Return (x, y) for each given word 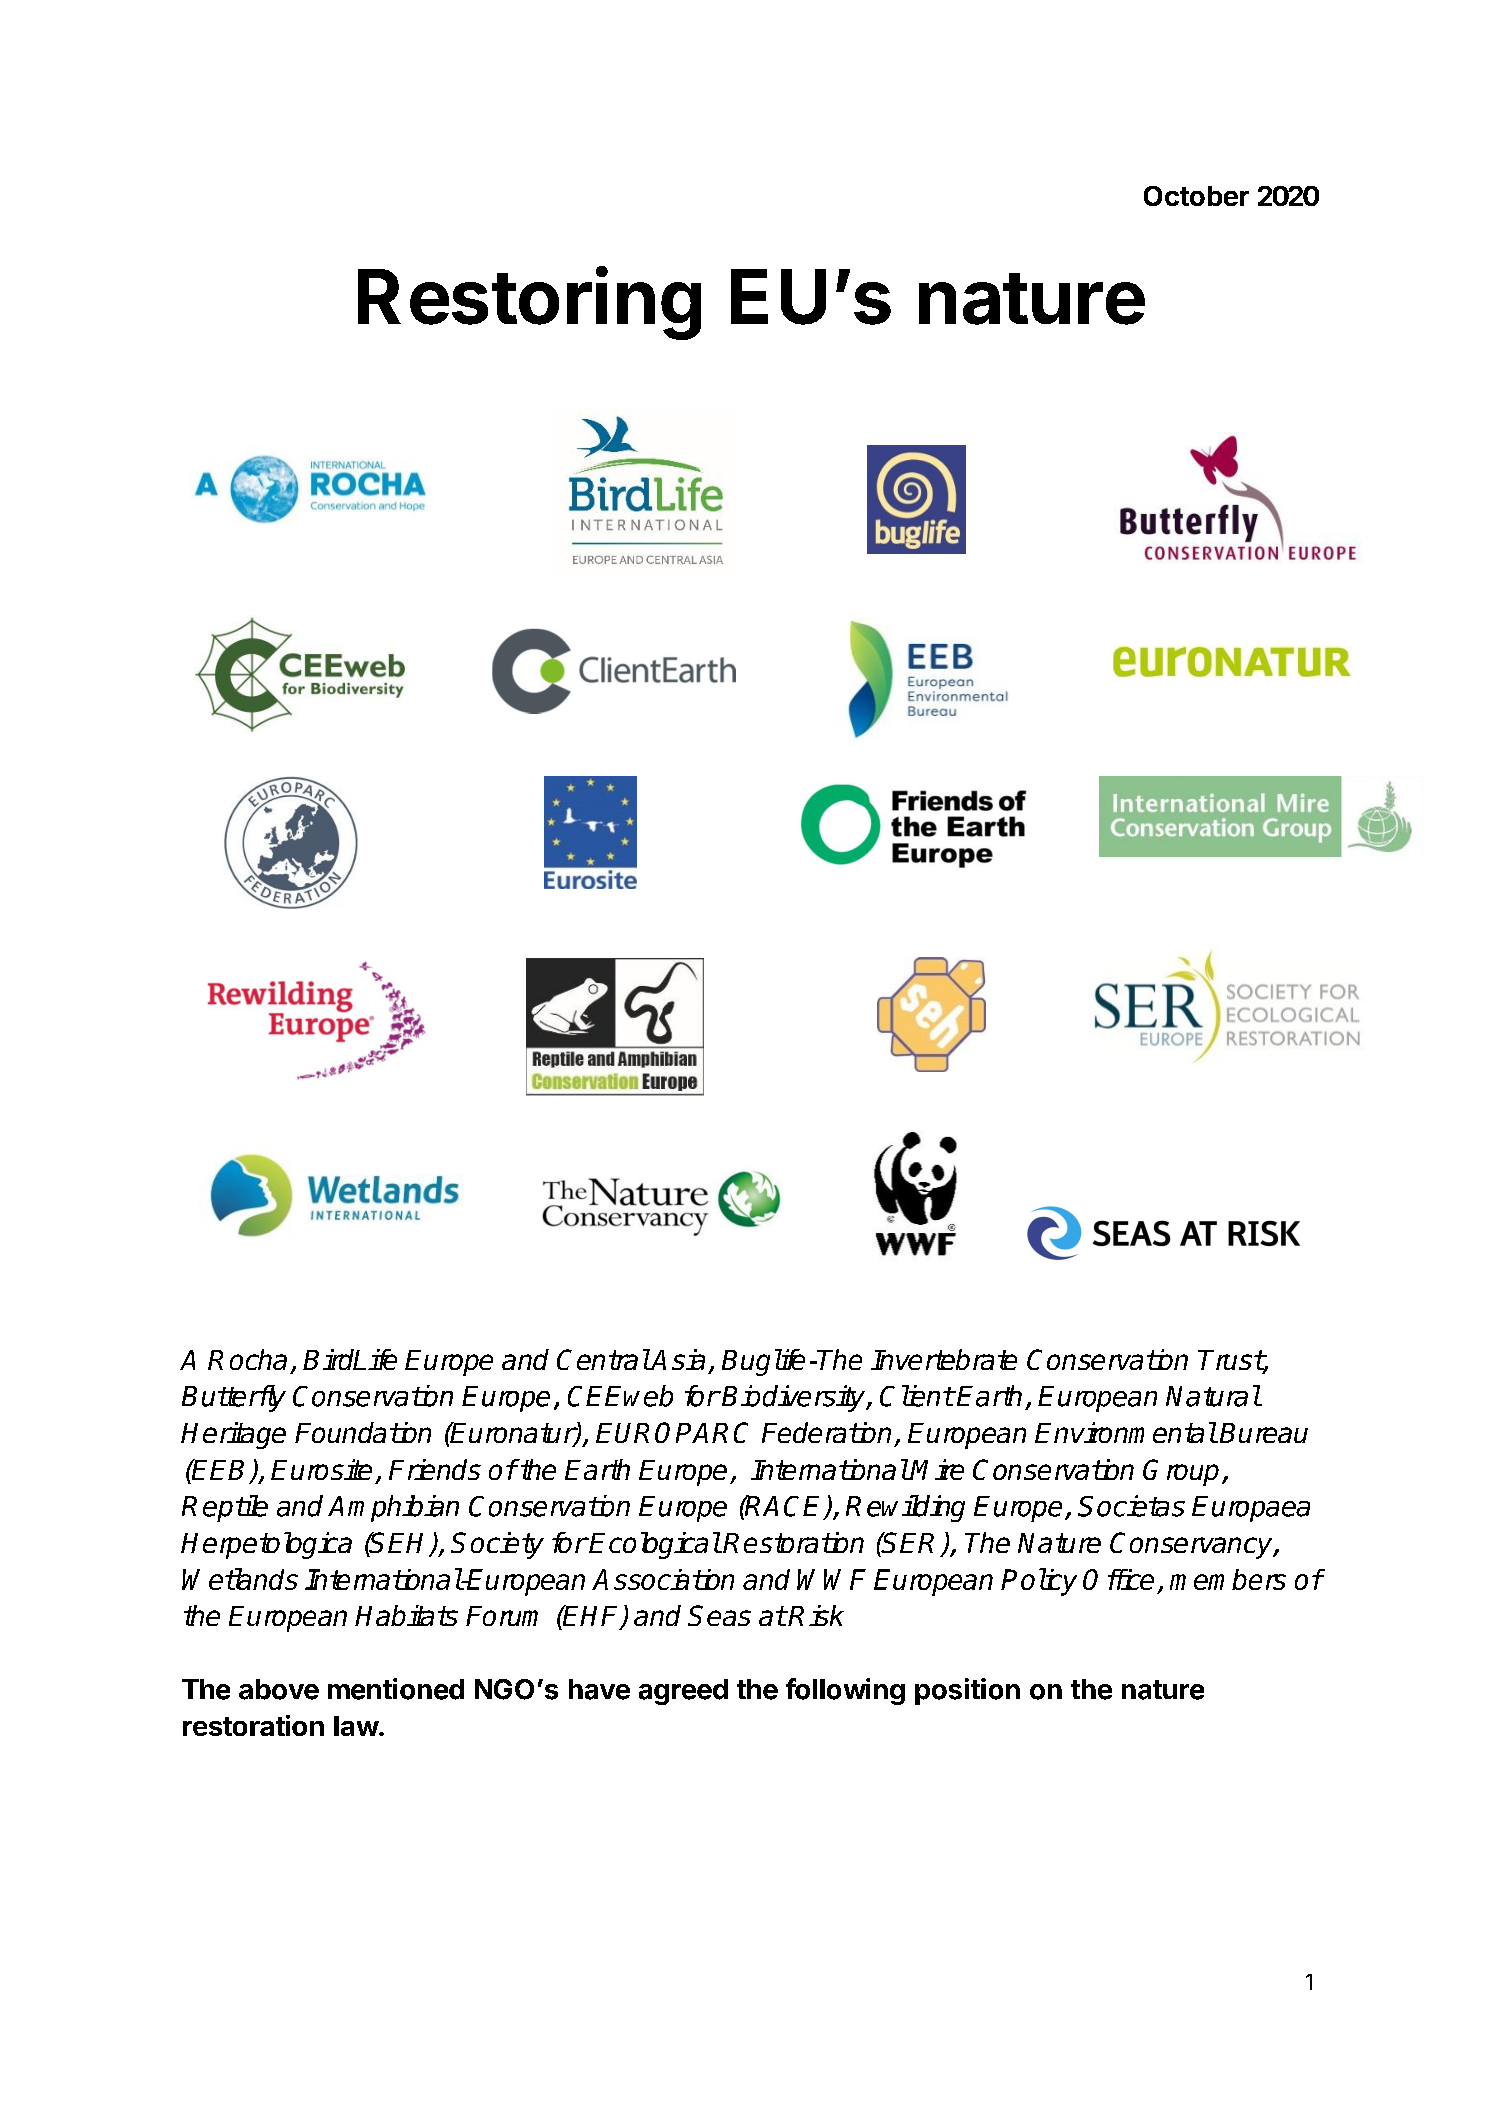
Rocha (247, 1359)
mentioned (396, 1689)
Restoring (529, 303)
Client (917, 1396)
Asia (677, 1359)
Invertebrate (944, 1359)
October (1196, 196)
